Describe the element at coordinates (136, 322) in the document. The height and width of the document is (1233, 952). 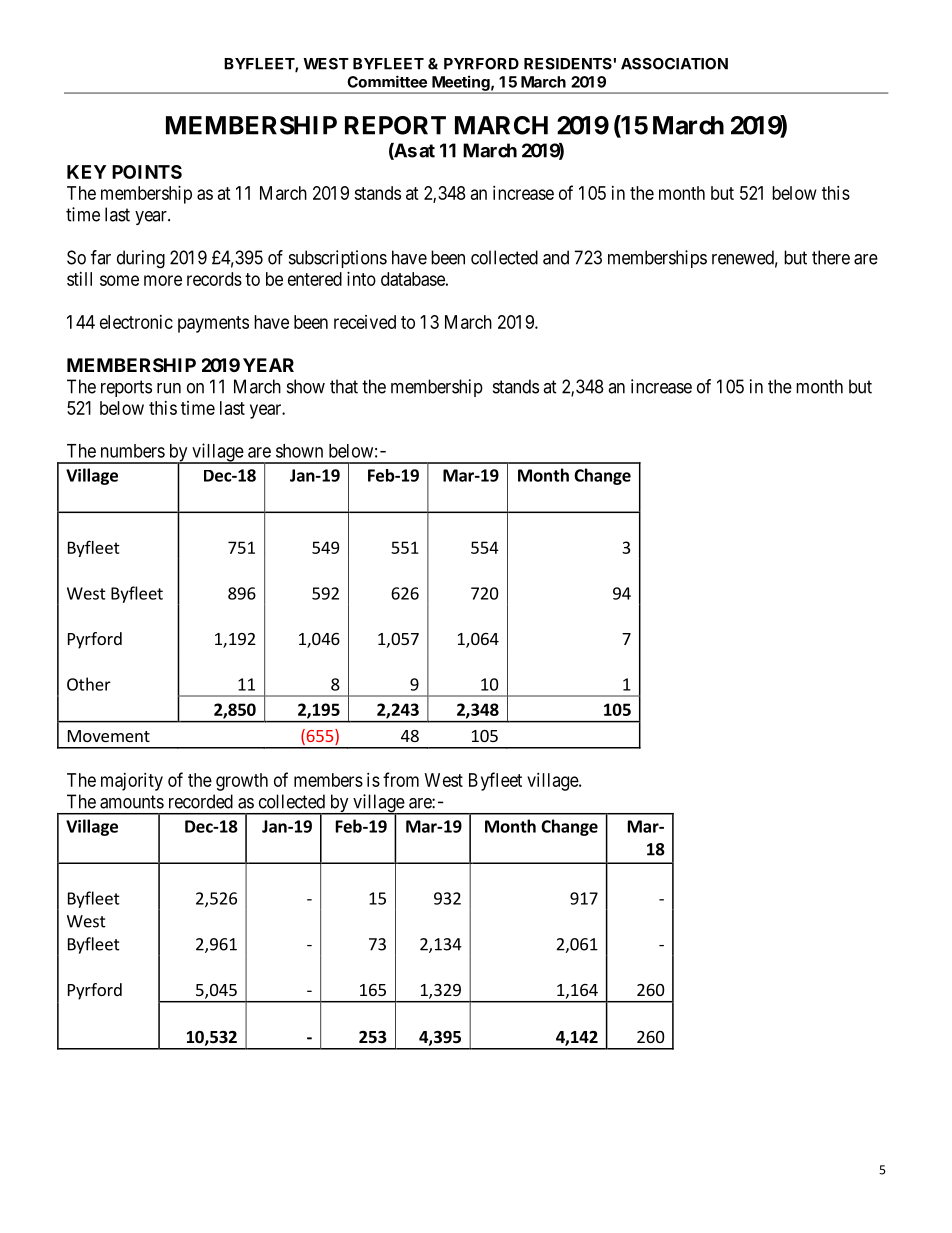
I see `electronic` at that location.
